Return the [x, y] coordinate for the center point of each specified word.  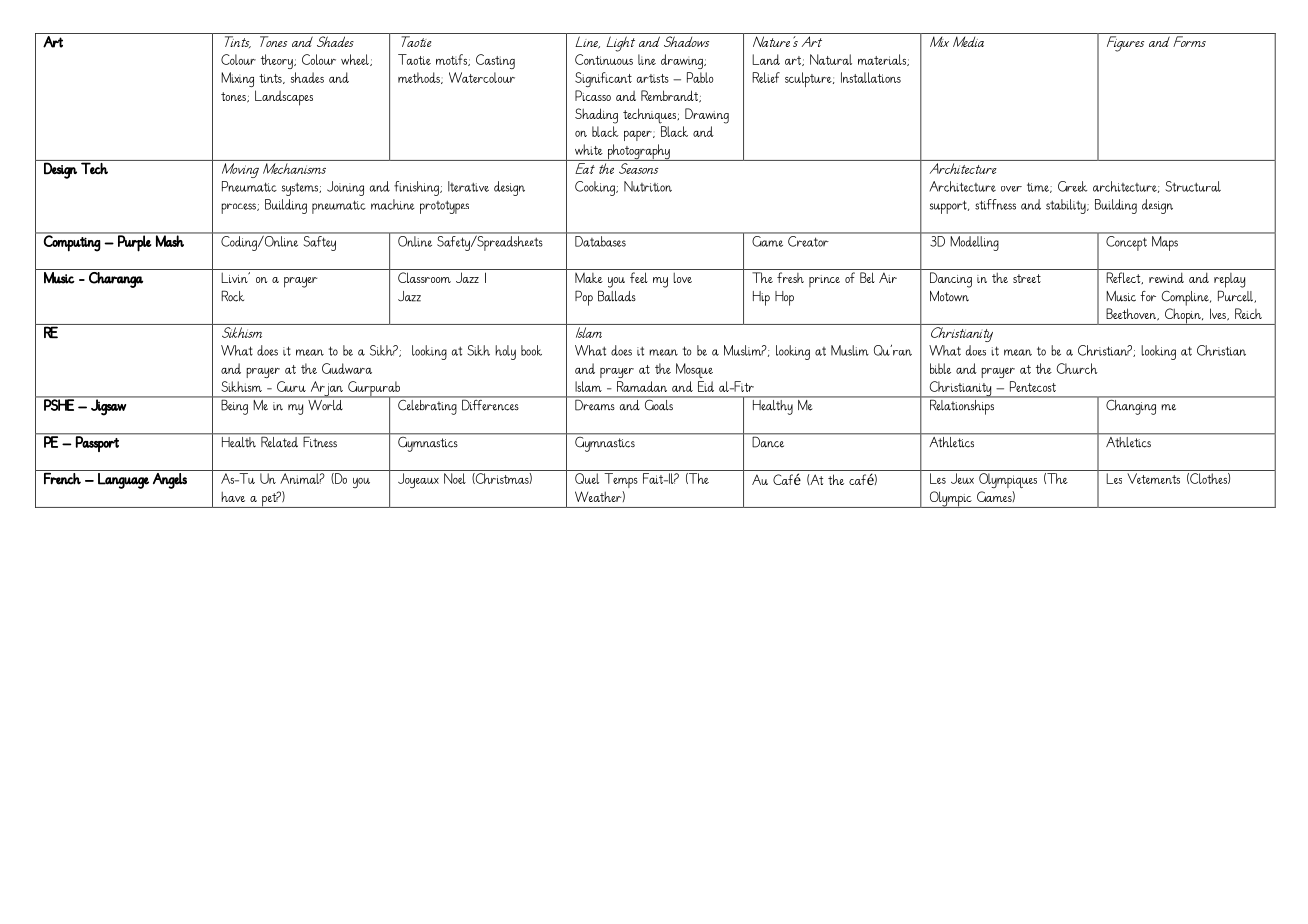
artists [653, 78]
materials [883, 60]
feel [639, 277]
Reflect [1124, 278]
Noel [455, 478]
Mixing [237, 79]
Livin [235, 277]
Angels [170, 481]
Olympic [950, 499]
